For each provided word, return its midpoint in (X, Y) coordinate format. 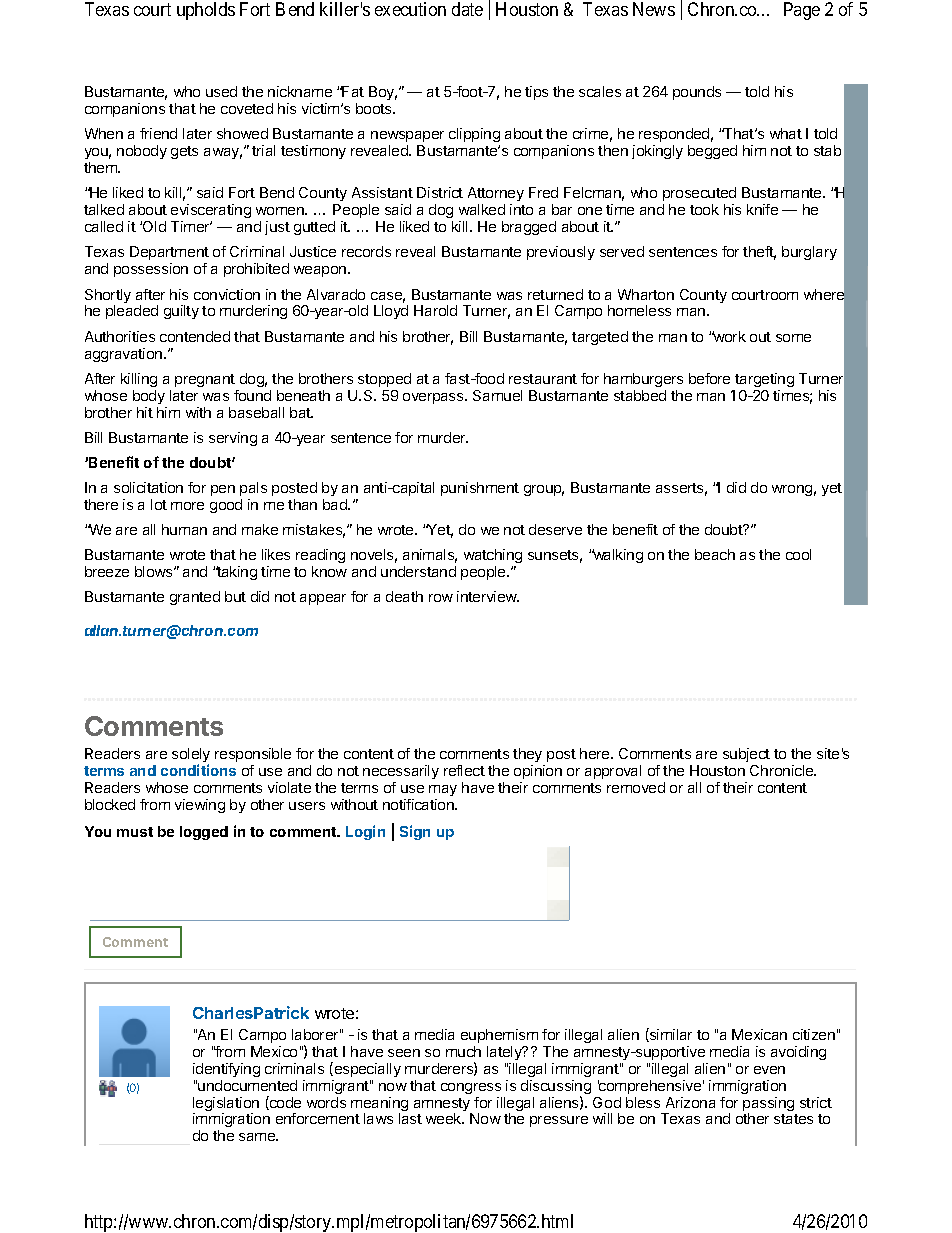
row (441, 598)
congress (471, 1088)
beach (715, 554)
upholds (206, 11)
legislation (226, 1105)
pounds (697, 93)
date (467, 9)
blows (155, 571)
